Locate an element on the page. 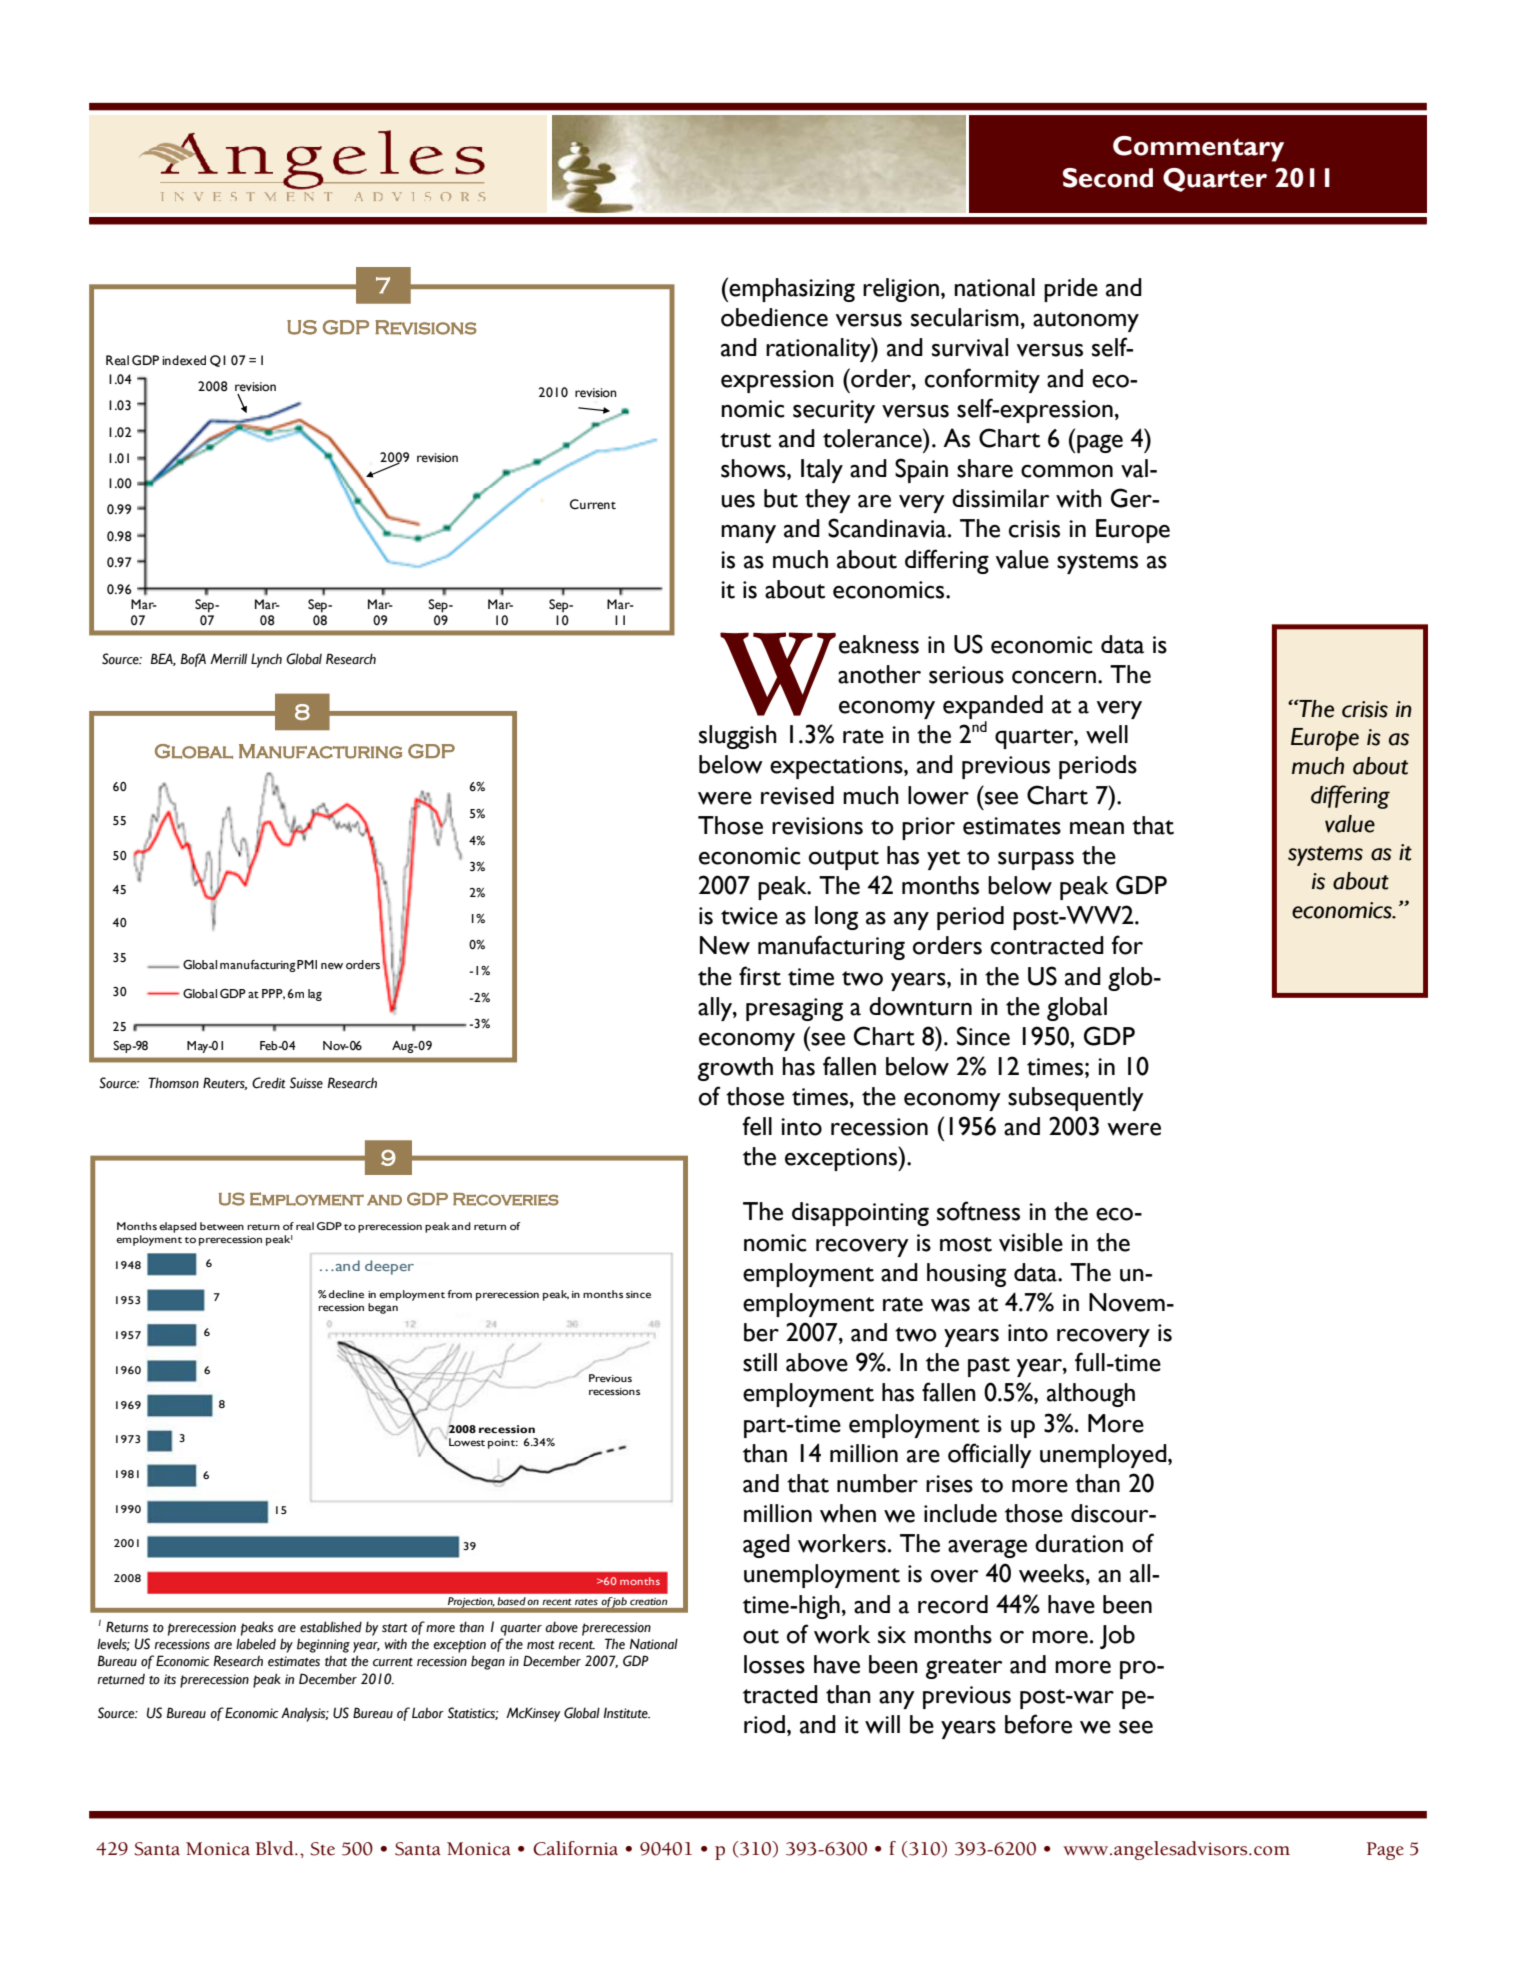 This image has height=1962, width=1516. visible is located at coordinates (1031, 1242).
